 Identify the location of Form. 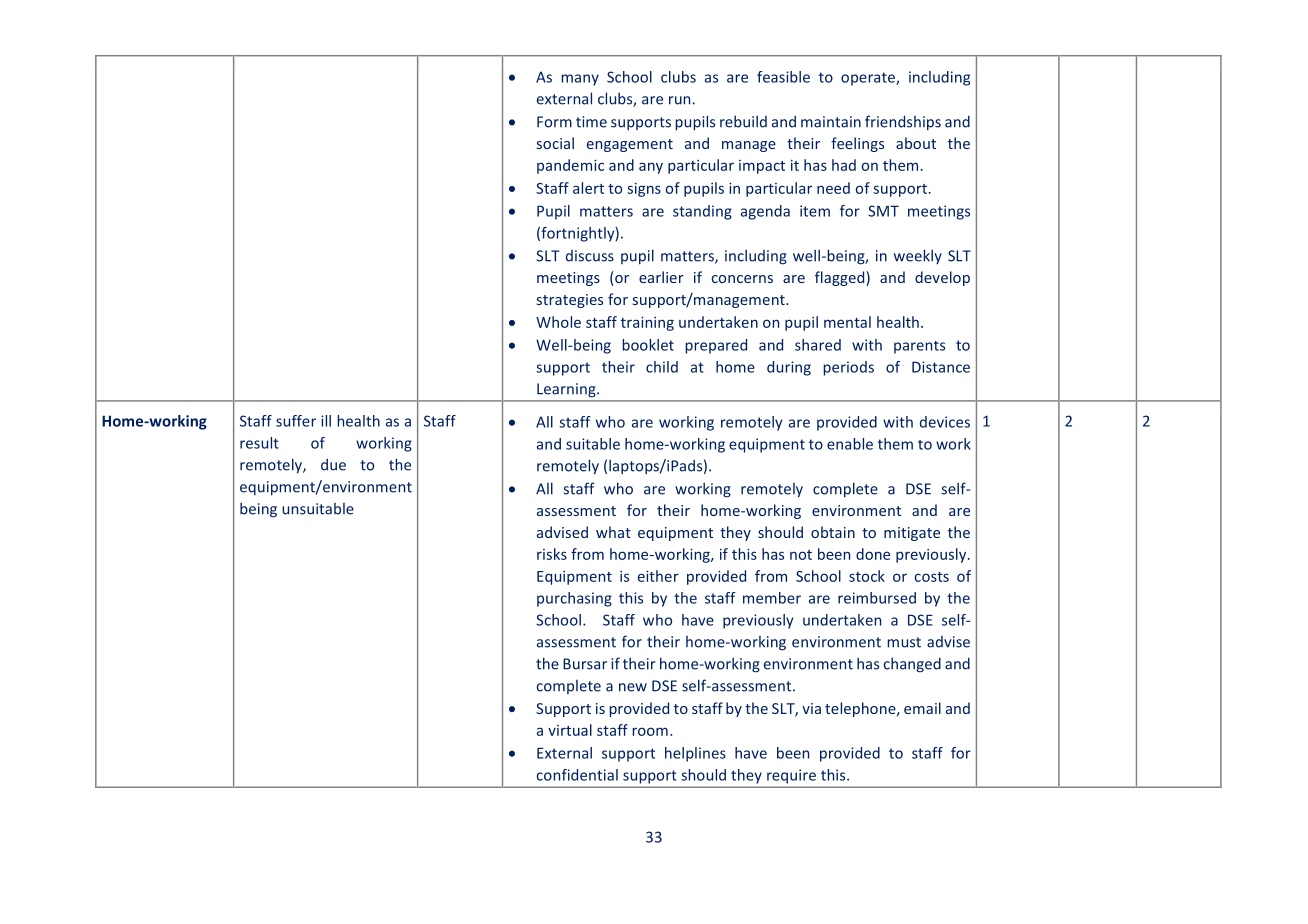
(554, 122).
